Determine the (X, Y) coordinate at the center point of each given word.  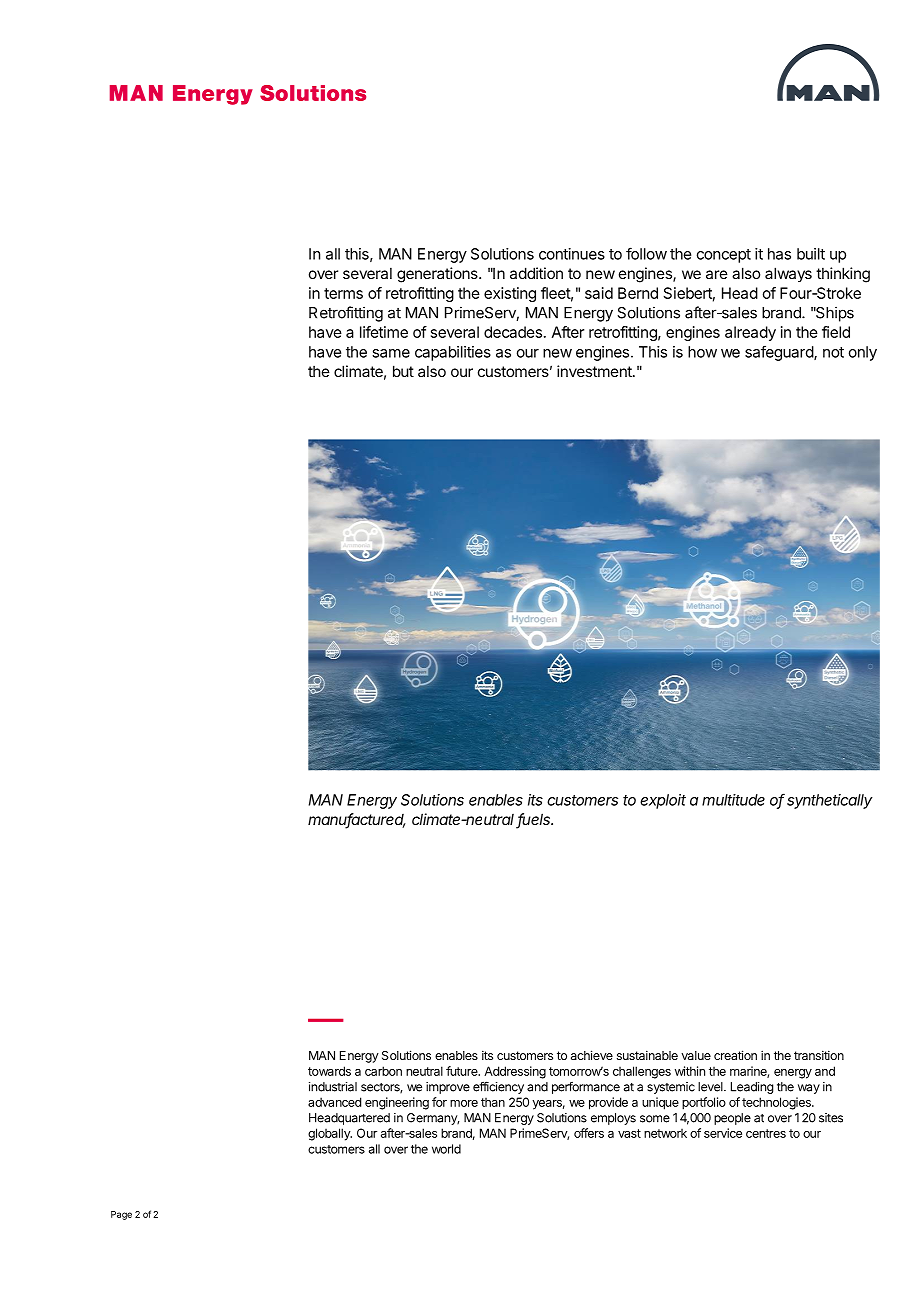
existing (510, 294)
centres (766, 1133)
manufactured (357, 820)
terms (343, 293)
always (788, 274)
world (446, 1149)
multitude (733, 800)
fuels (534, 820)
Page (121, 1215)
